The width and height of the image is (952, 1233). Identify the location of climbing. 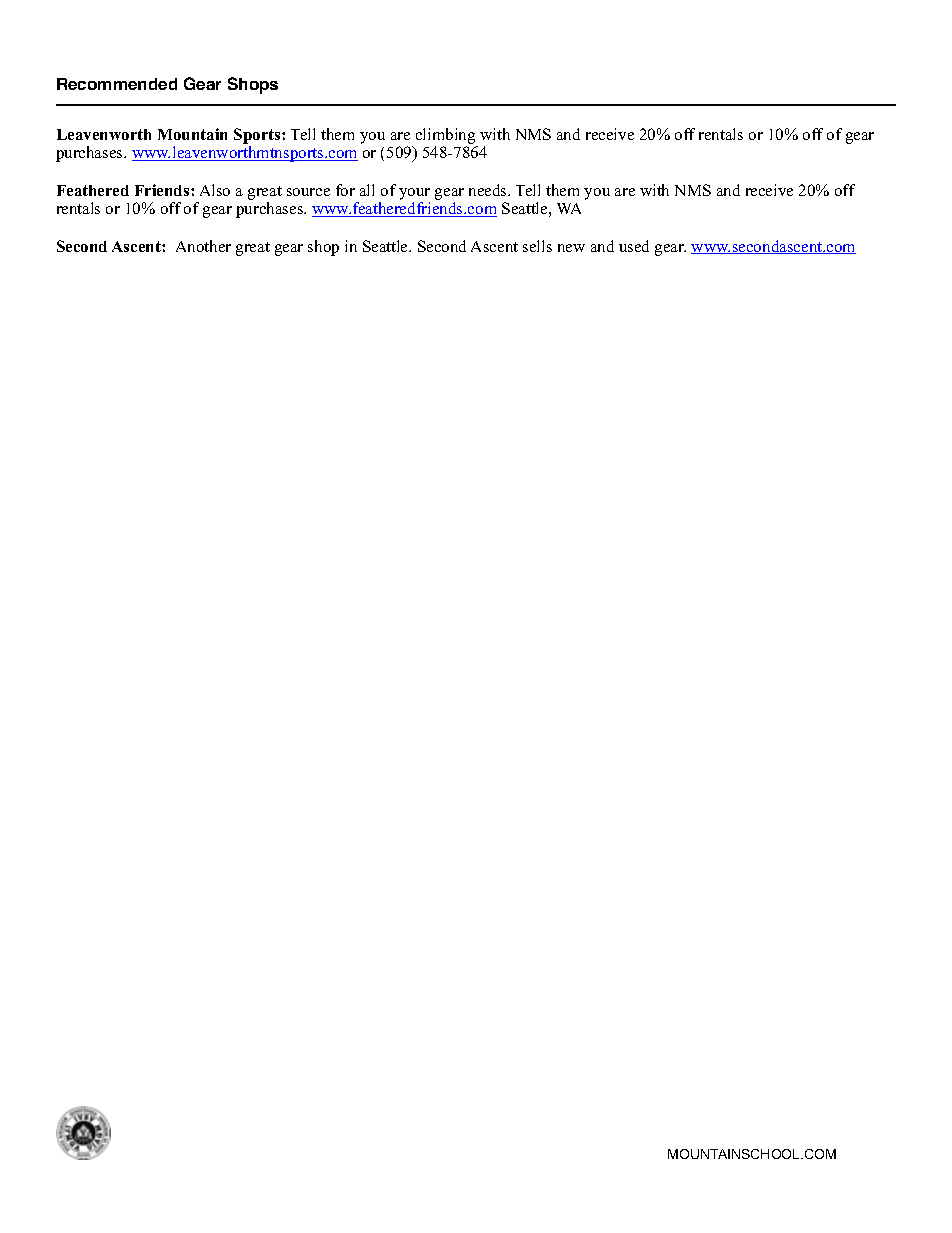
(445, 136).
